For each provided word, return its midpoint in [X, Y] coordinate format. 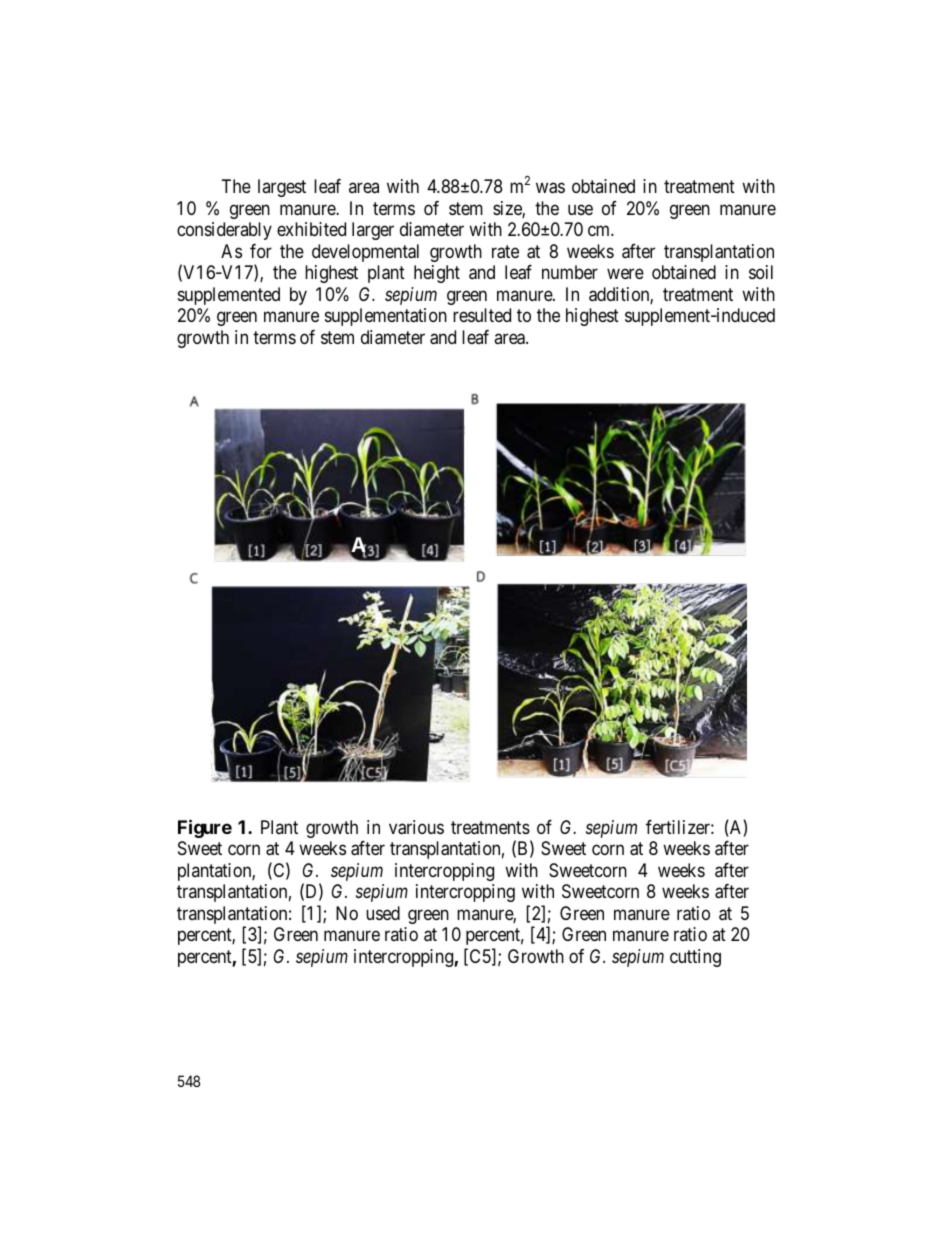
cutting [695, 958]
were [625, 274]
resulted [482, 315]
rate [505, 252]
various [416, 827]
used [383, 913]
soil [761, 272]
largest [282, 188]
